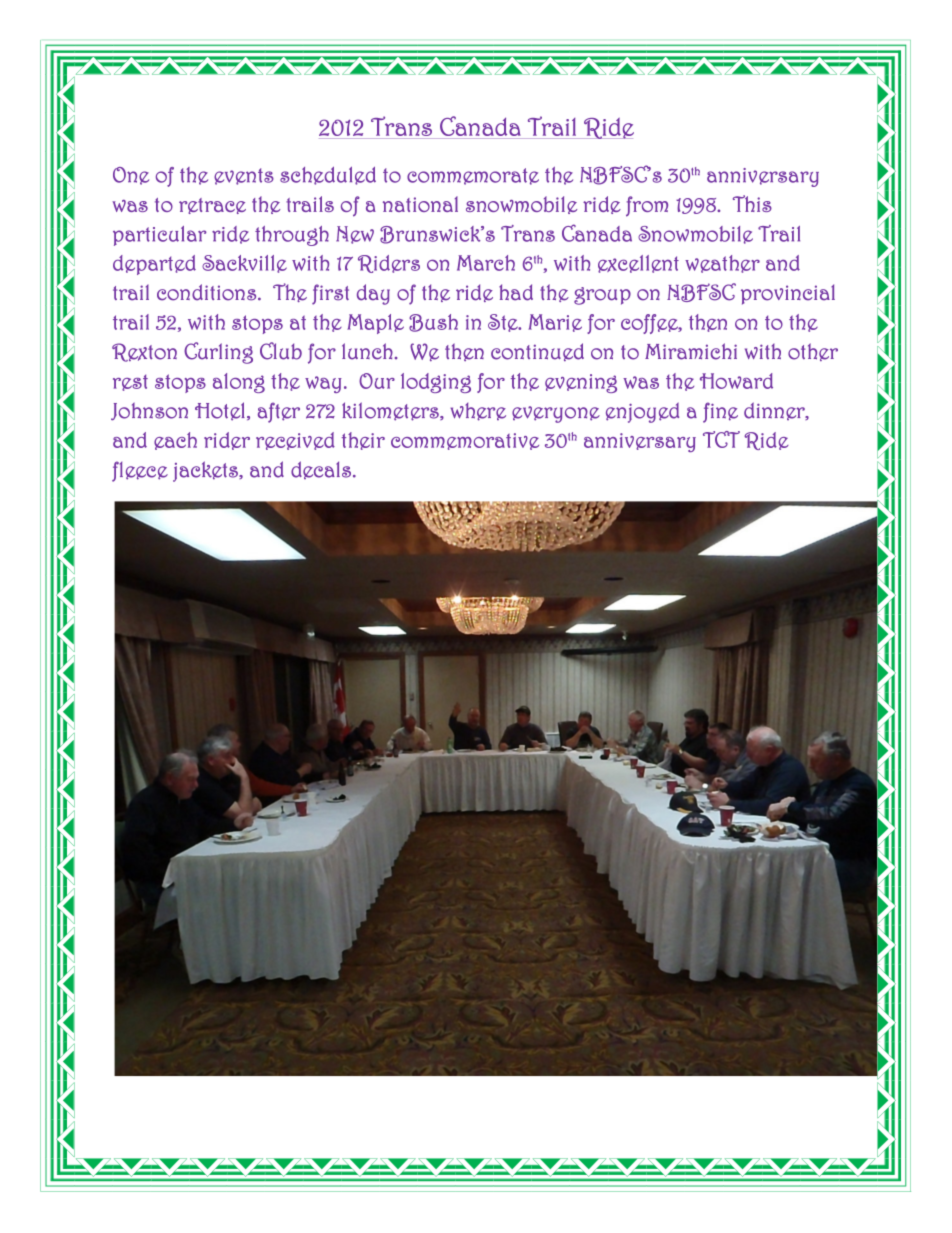 The width and height of the document is (952, 1233). I want to click on Bush, so click(433, 323).
